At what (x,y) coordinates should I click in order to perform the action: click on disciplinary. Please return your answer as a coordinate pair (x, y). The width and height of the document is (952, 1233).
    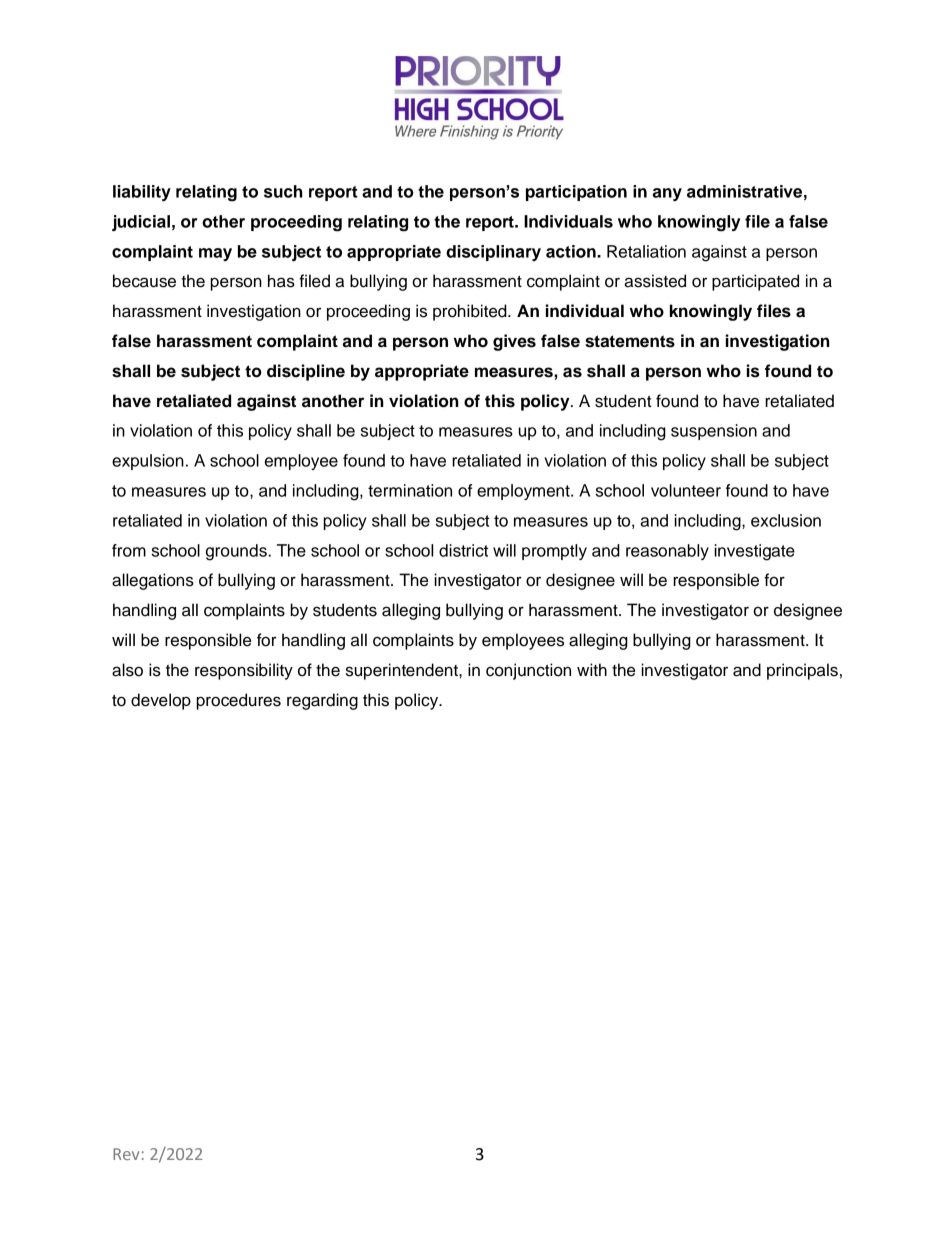
    Looking at the image, I should click on (493, 253).
